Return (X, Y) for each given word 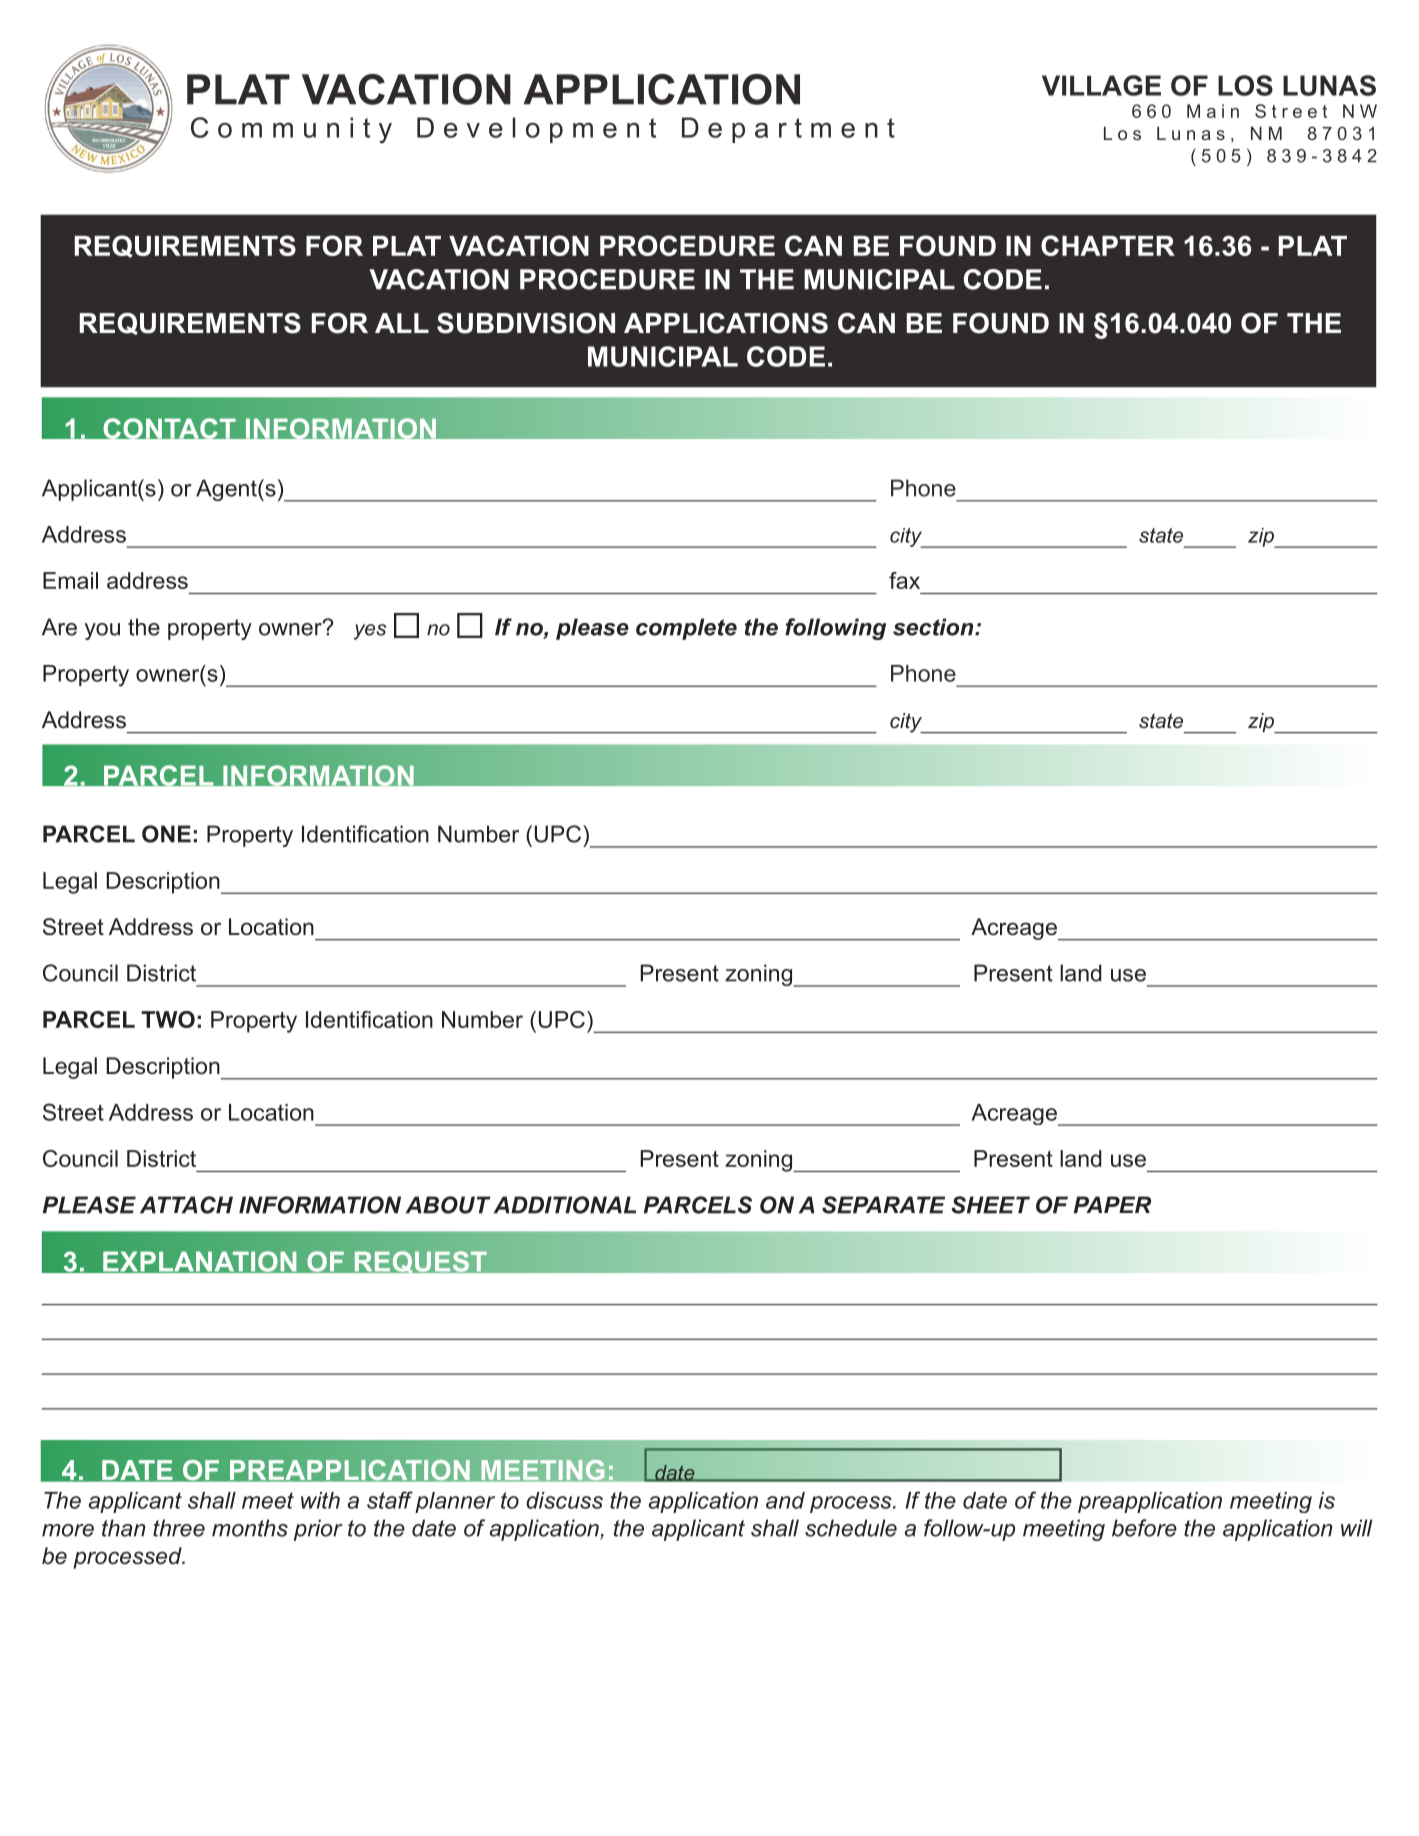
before (1144, 1528)
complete (686, 629)
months (250, 1528)
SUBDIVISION (526, 323)
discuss (564, 1500)
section (934, 627)
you (102, 631)
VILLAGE (1101, 85)
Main (1213, 111)
